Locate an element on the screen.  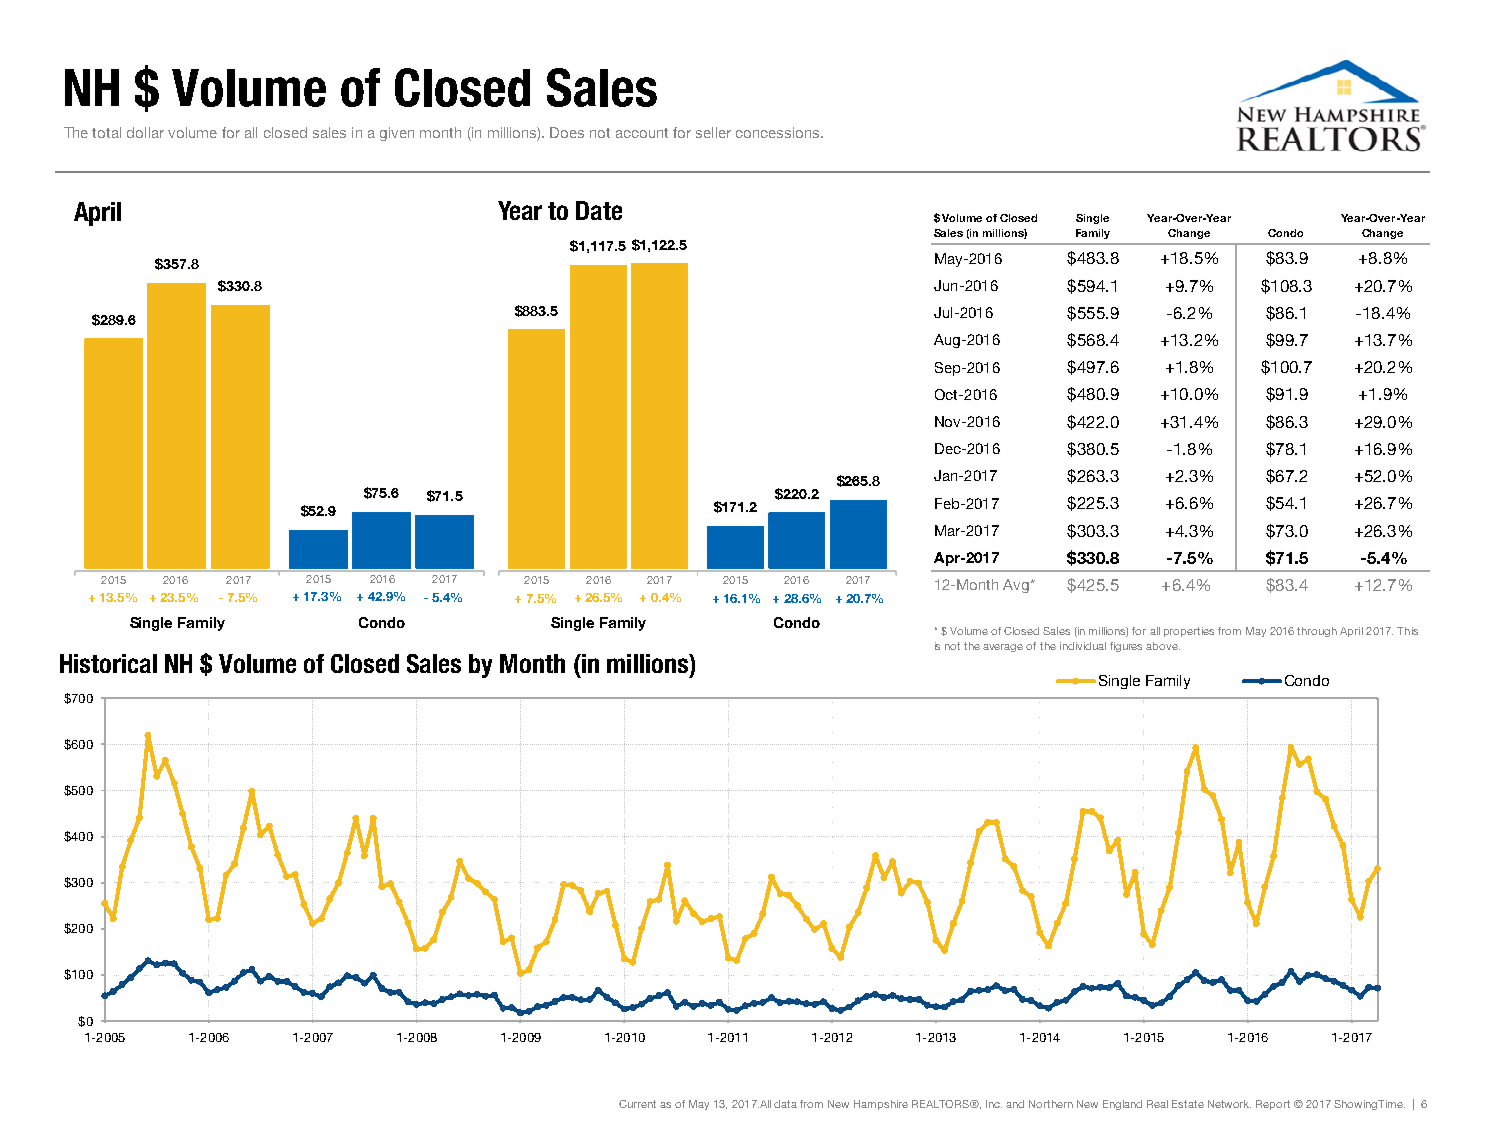
Historical is located at coordinates (108, 663).
